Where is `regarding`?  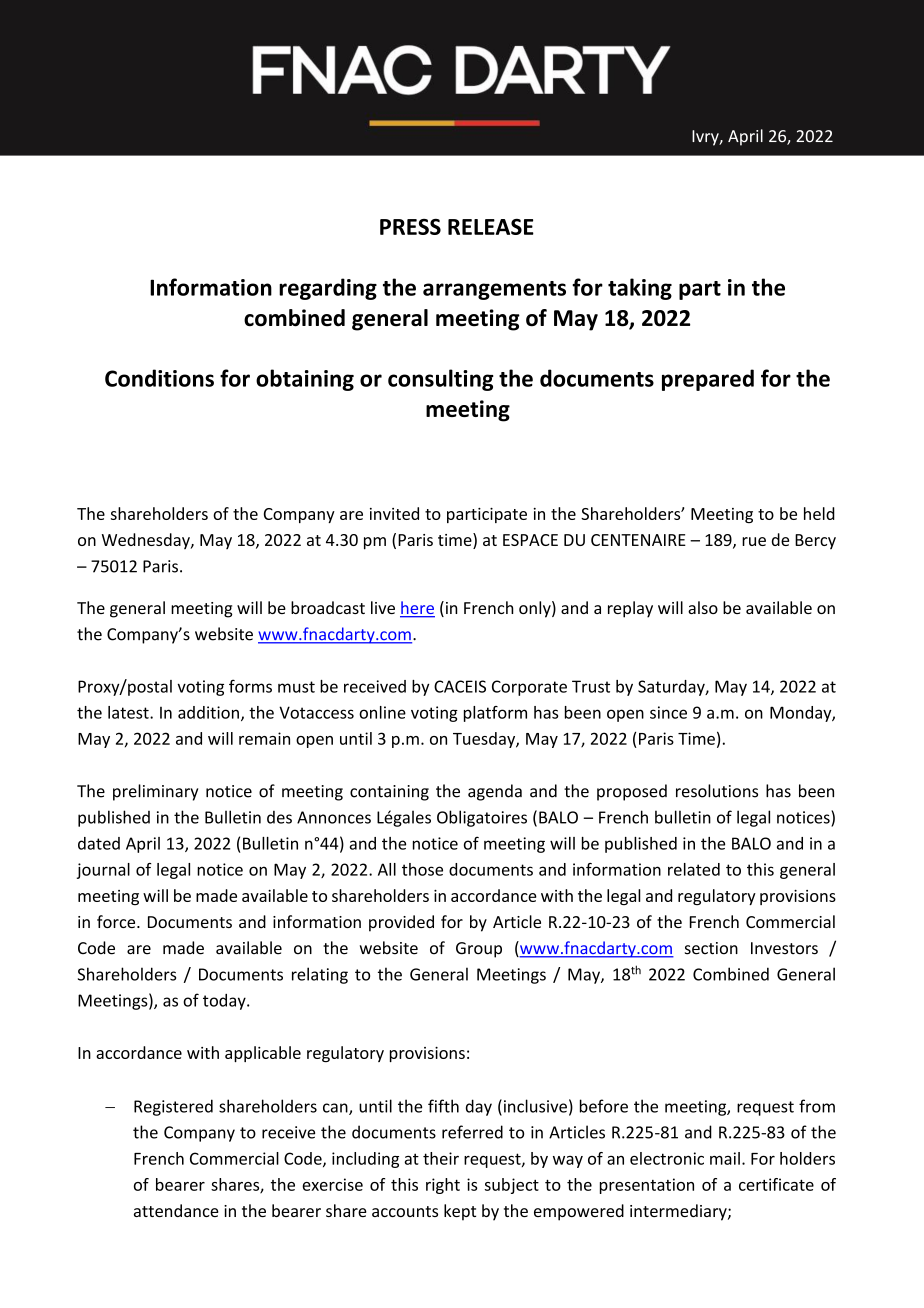 regarding is located at coordinates (328, 289).
